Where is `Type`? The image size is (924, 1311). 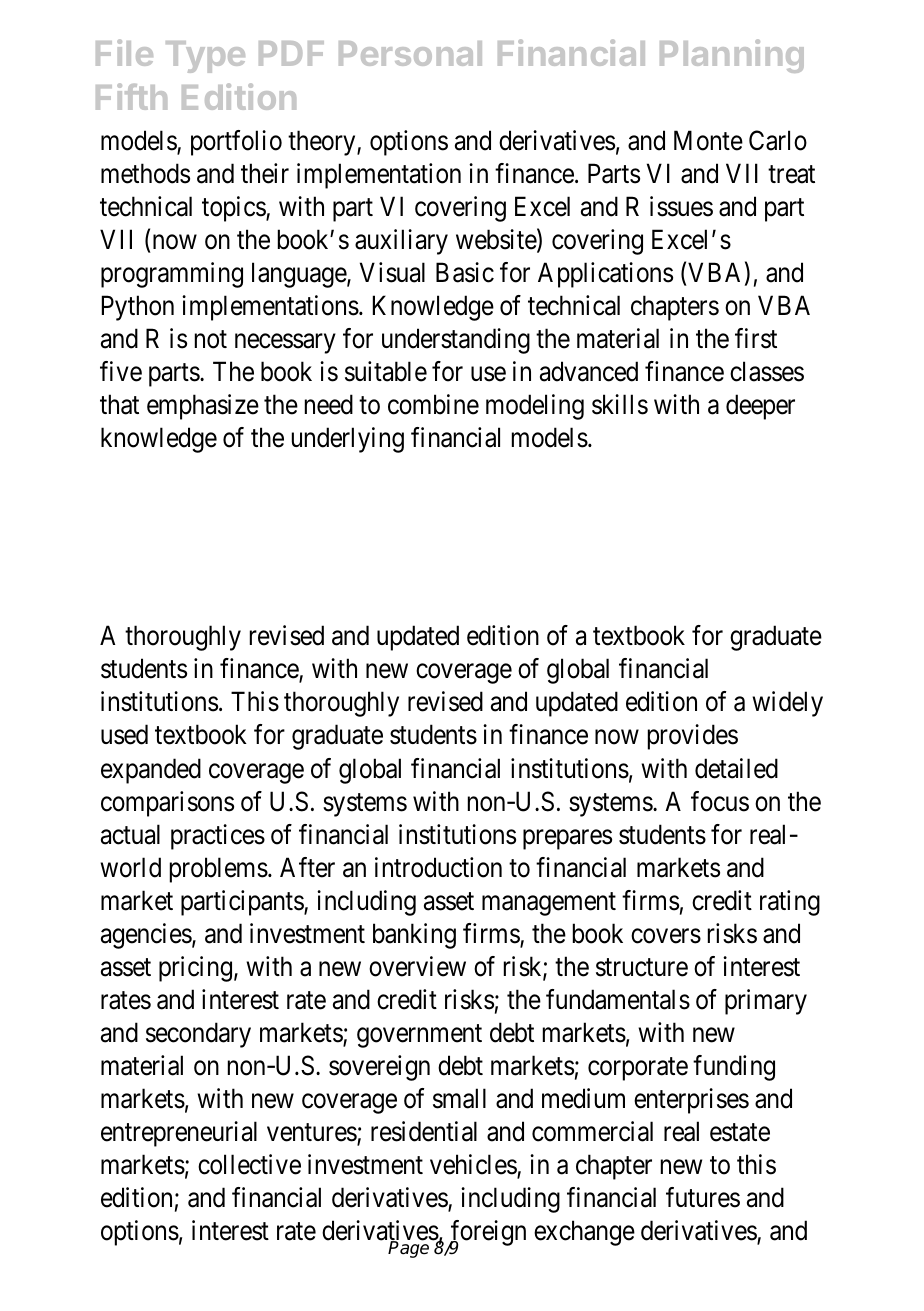
Type is located at coordinates (205, 57).
